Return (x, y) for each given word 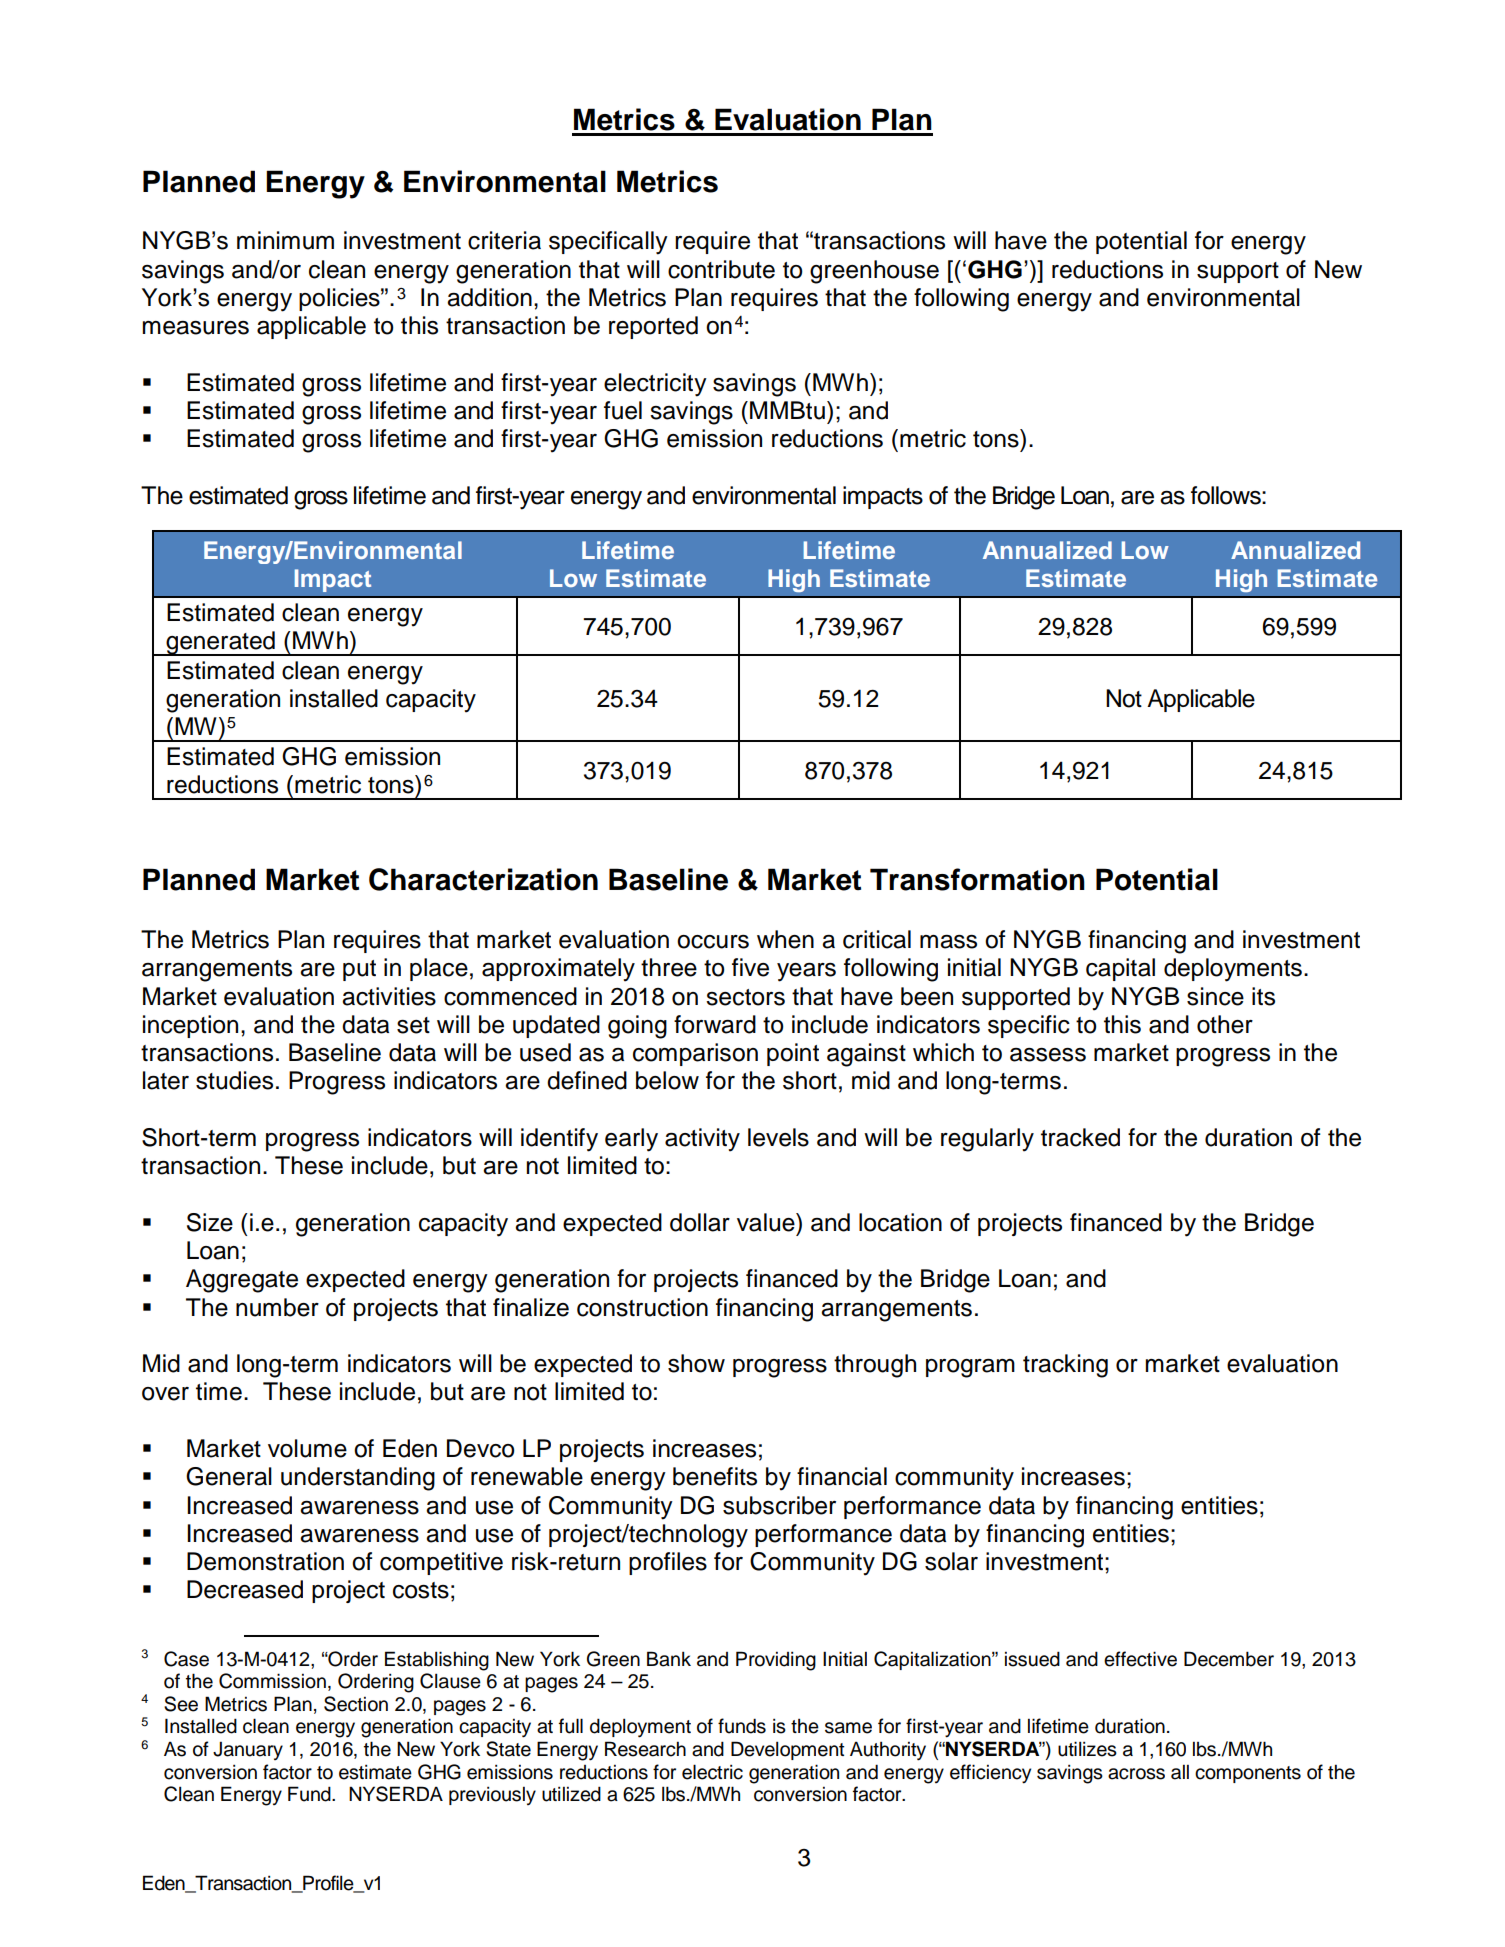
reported (653, 327)
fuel (623, 410)
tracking (1065, 1366)
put (359, 970)
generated (220, 643)
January (248, 1750)
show (696, 1363)
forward (715, 1024)
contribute (721, 269)
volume (307, 1448)
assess (1048, 1055)
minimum (285, 240)
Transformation (977, 879)
